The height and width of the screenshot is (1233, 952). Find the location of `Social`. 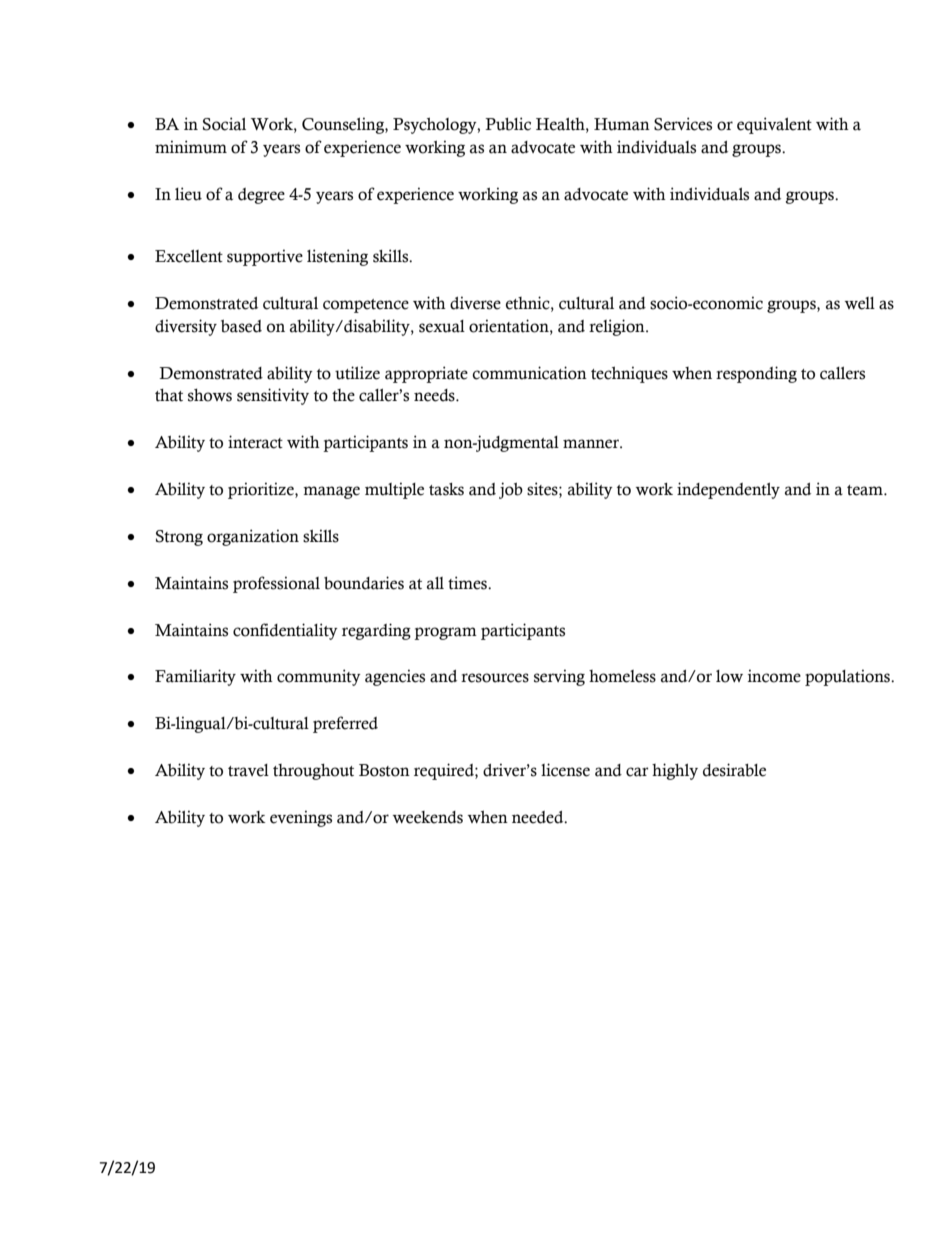

Social is located at coordinates (224, 124).
